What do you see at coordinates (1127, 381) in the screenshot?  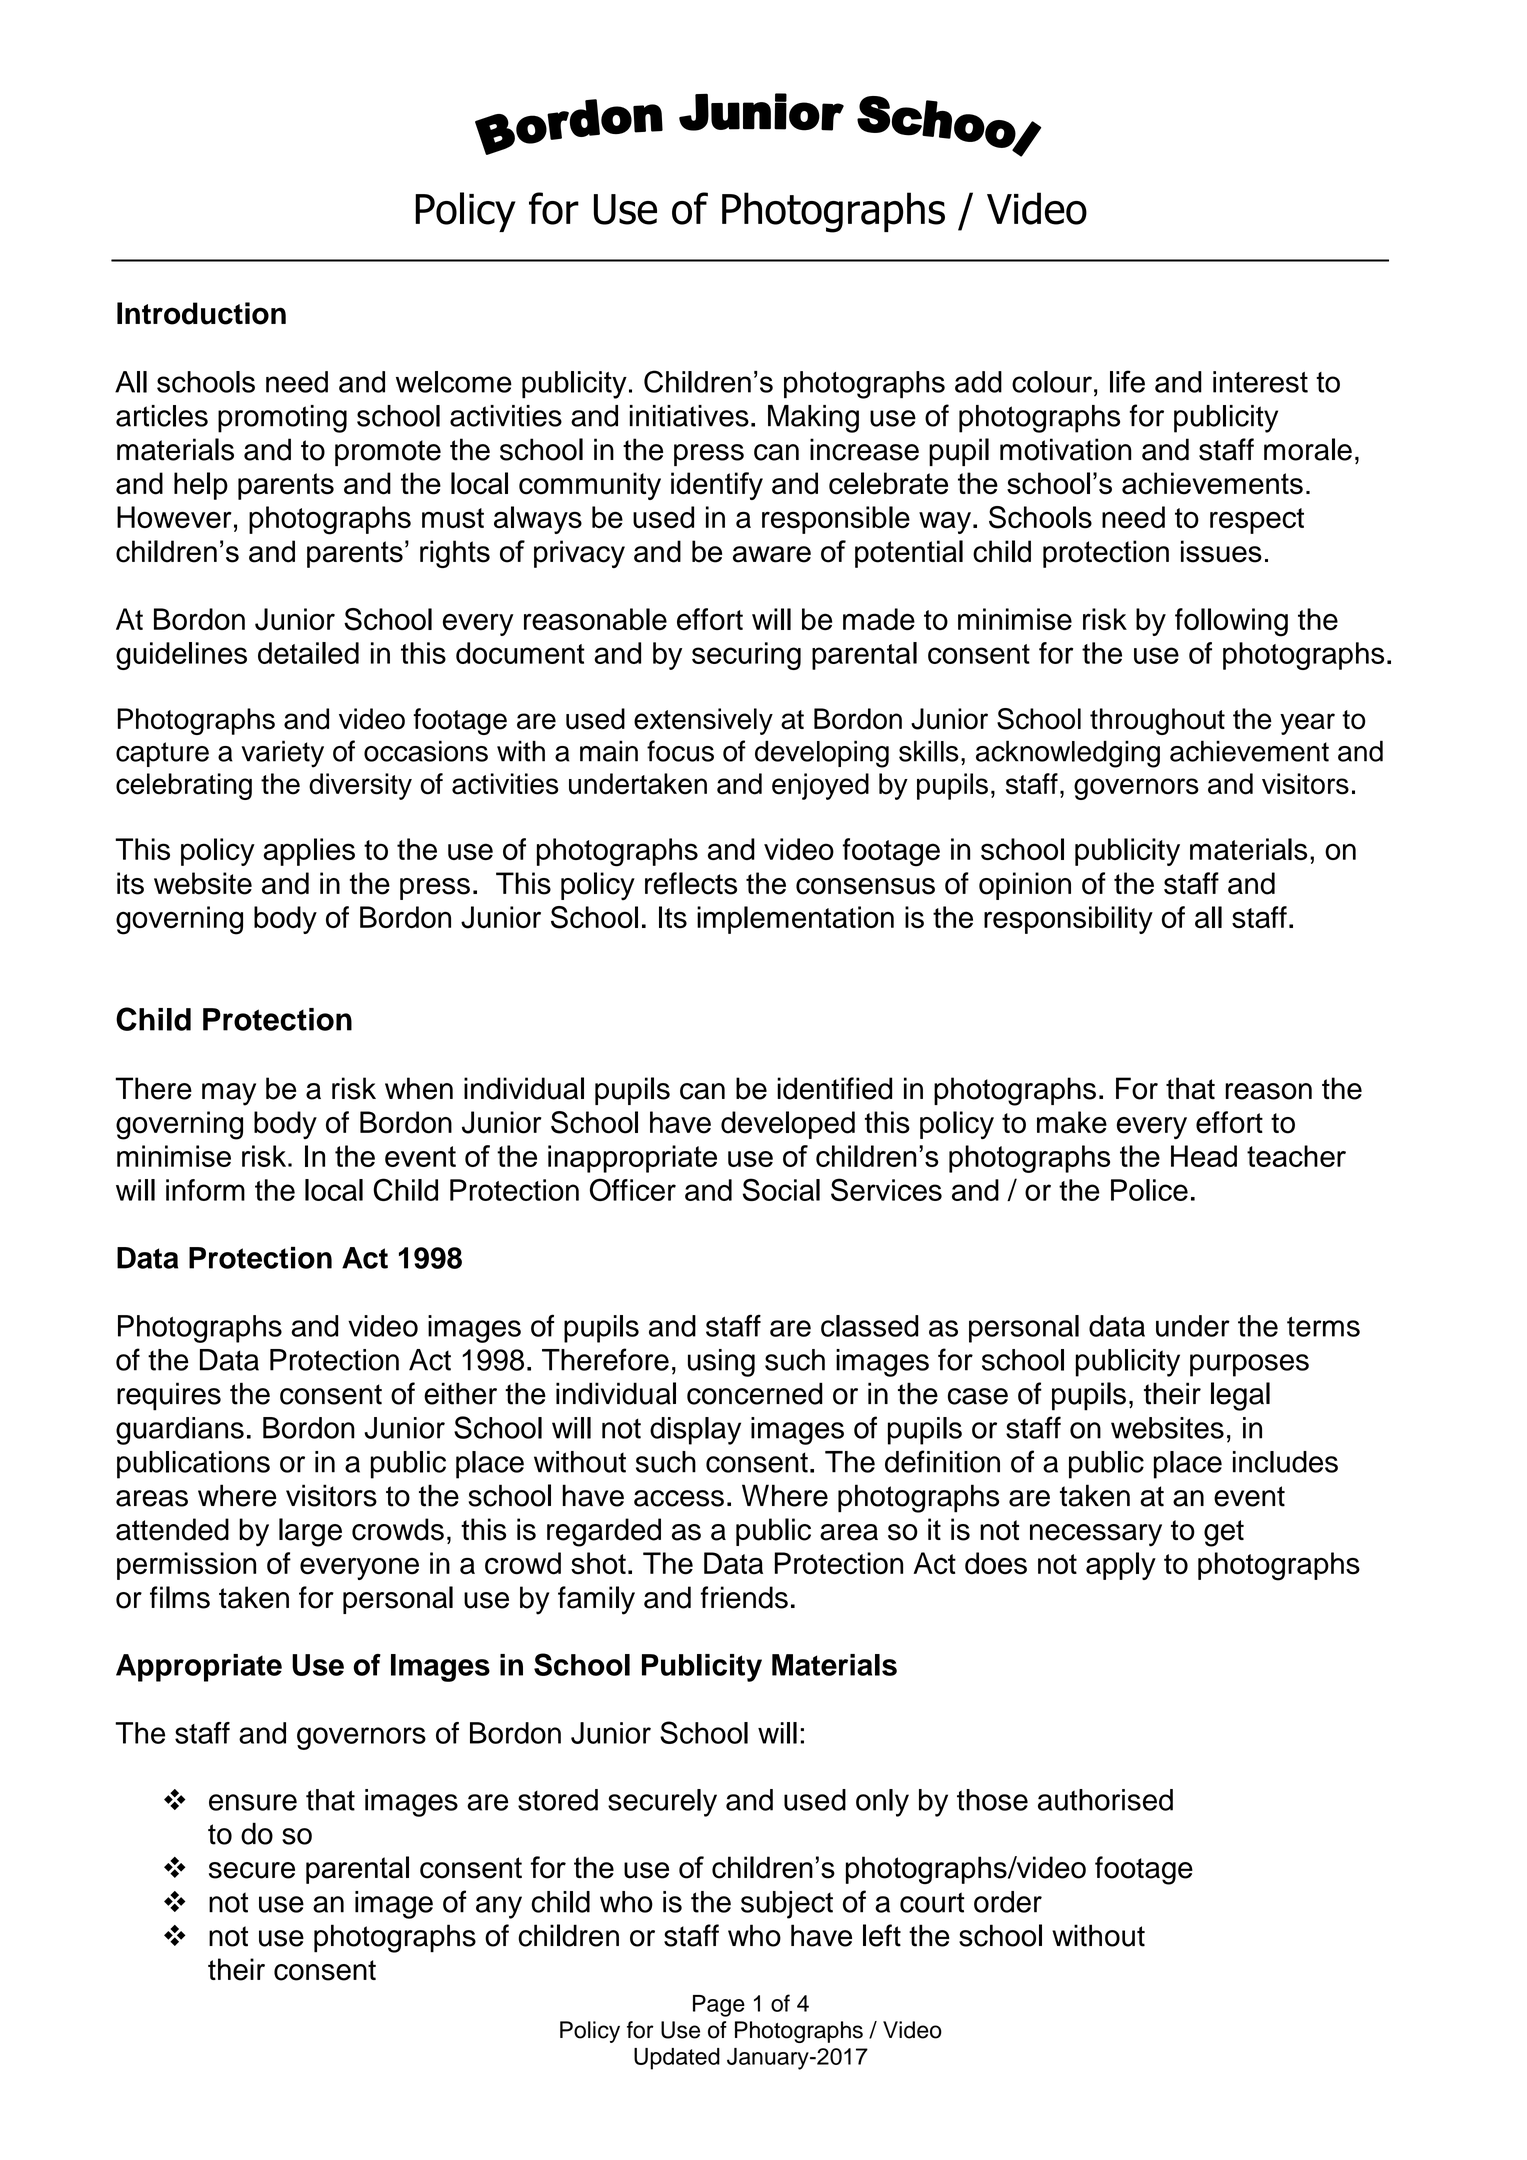 I see `life` at bounding box center [1127, 381].
